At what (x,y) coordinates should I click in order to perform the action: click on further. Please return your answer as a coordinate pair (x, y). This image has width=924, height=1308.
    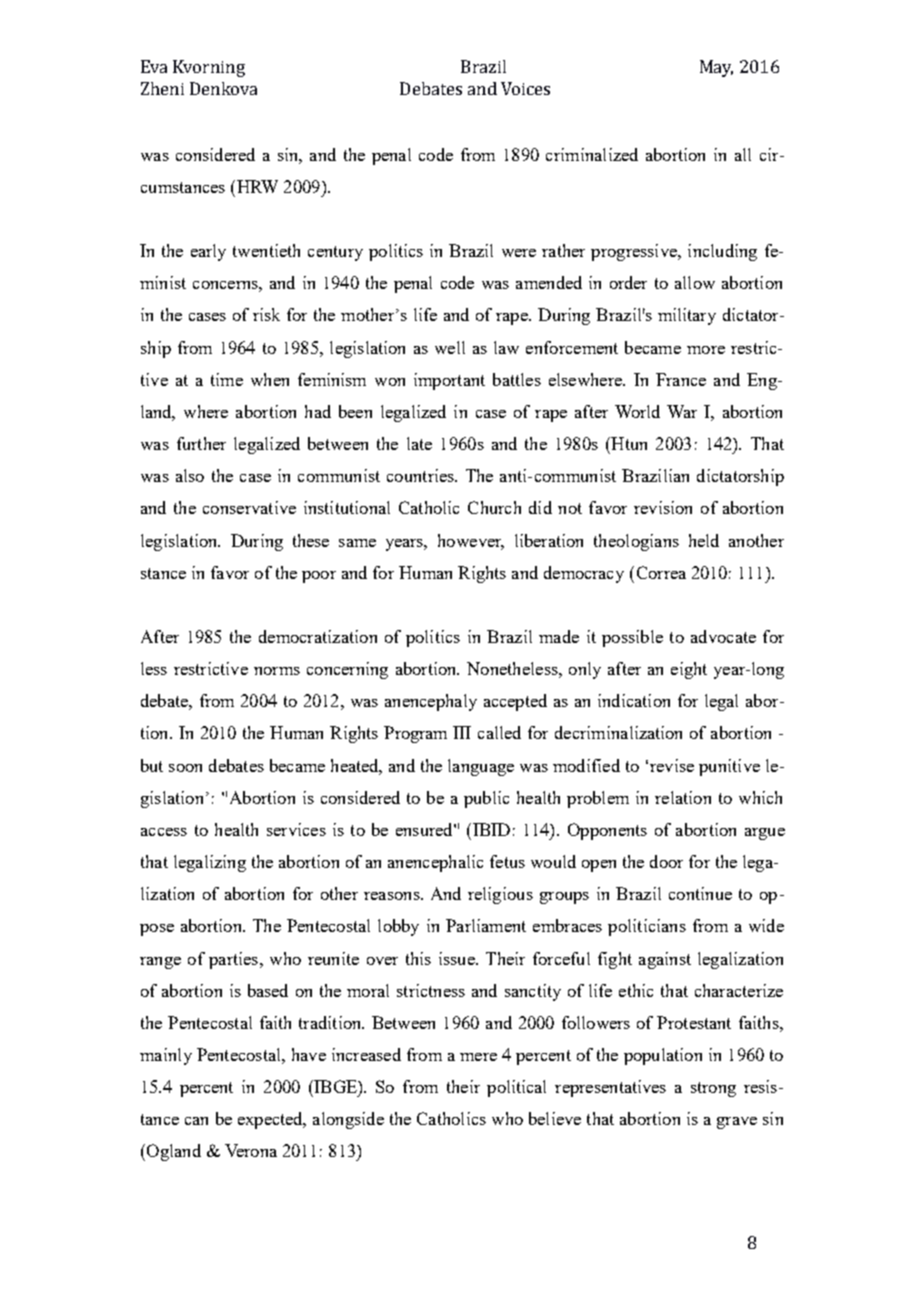
    Looking at the image, I should click on (201, 443).
